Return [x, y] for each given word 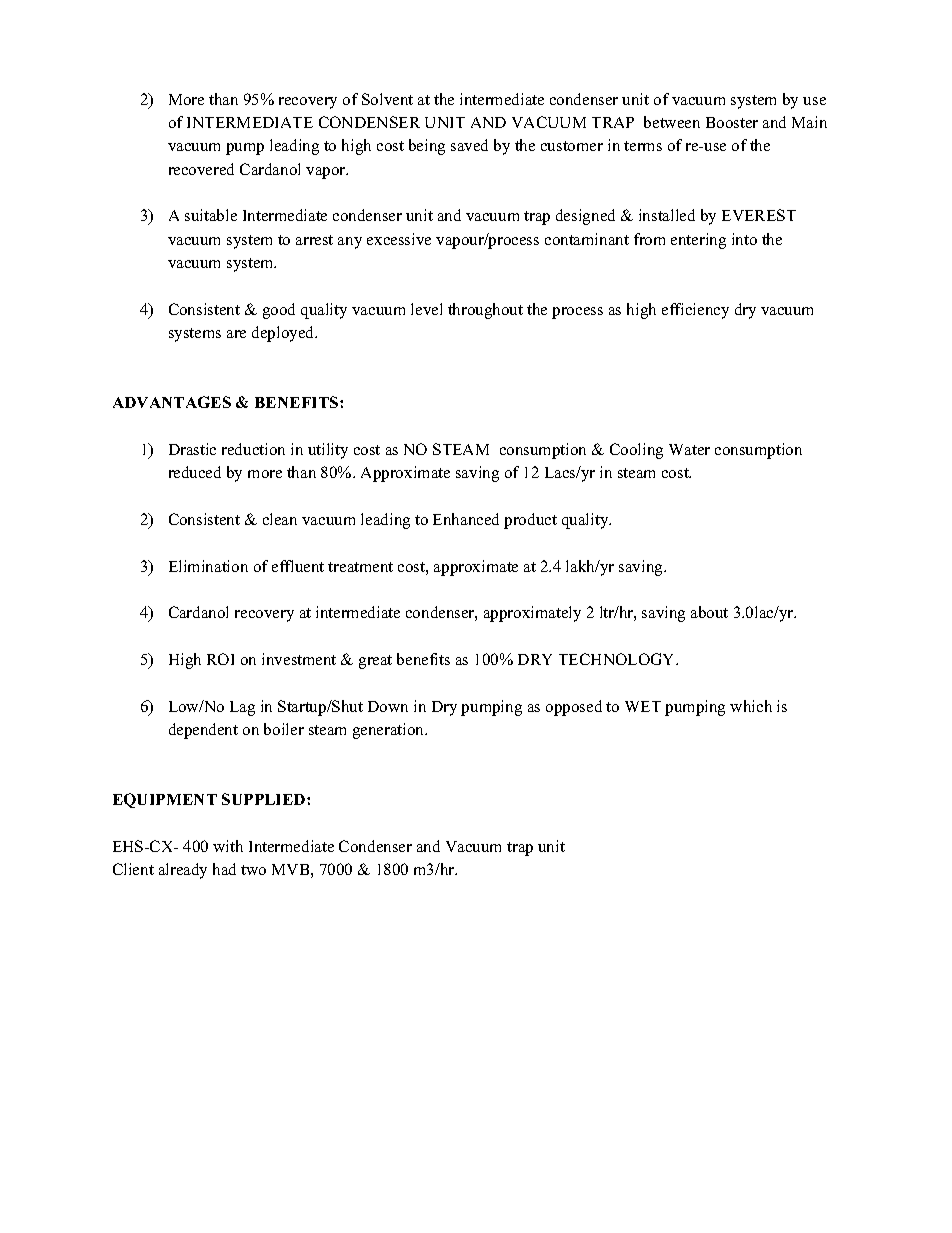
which [751, 706]
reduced [195, 472]
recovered [201, 169]
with [228, 846]
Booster [732, 122]
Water [689, 449]
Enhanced [466, 519]
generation [390, 731]
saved [469, 145]
